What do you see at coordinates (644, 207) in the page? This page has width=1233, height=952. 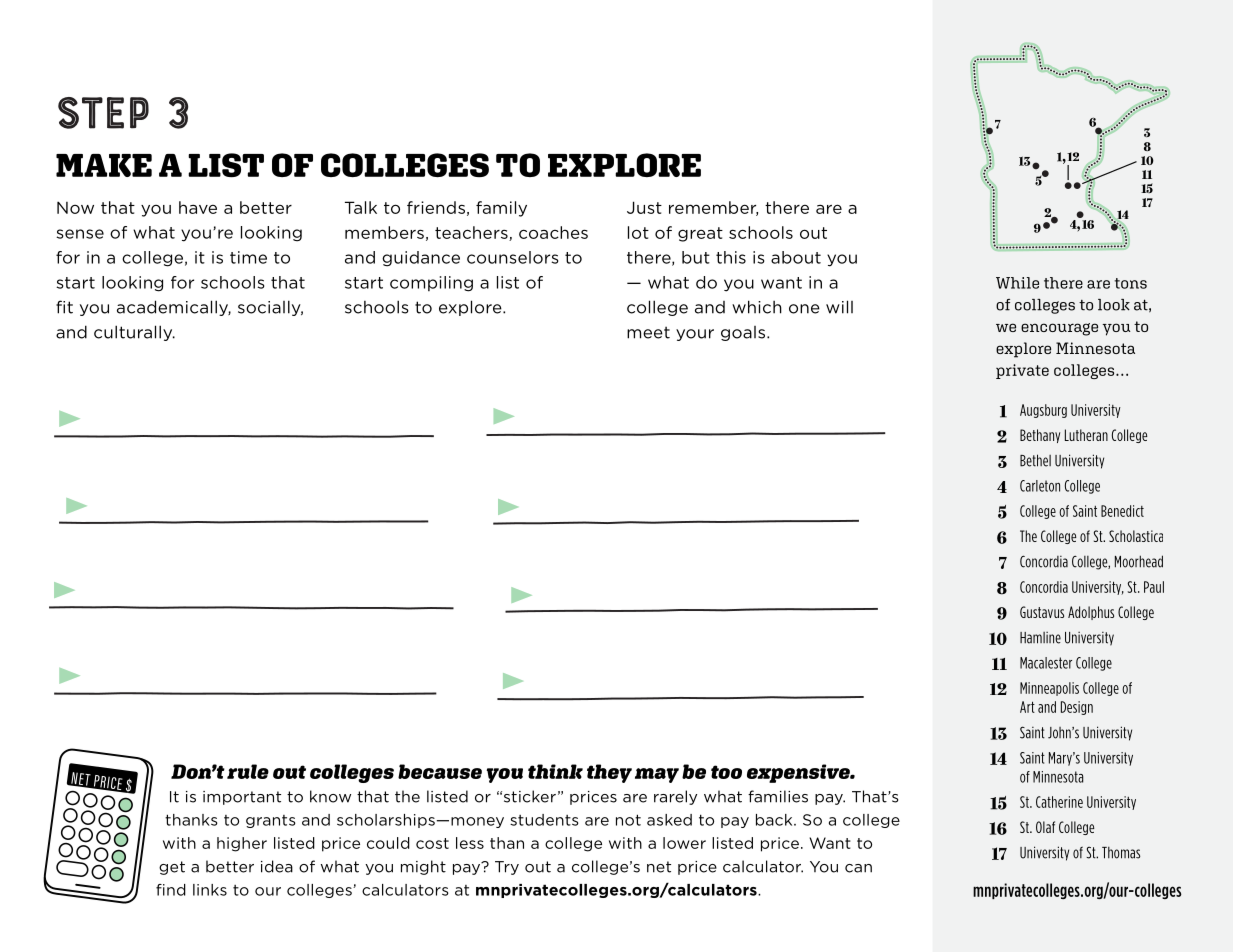 I see `Just` at bounding box center [644, 207].
